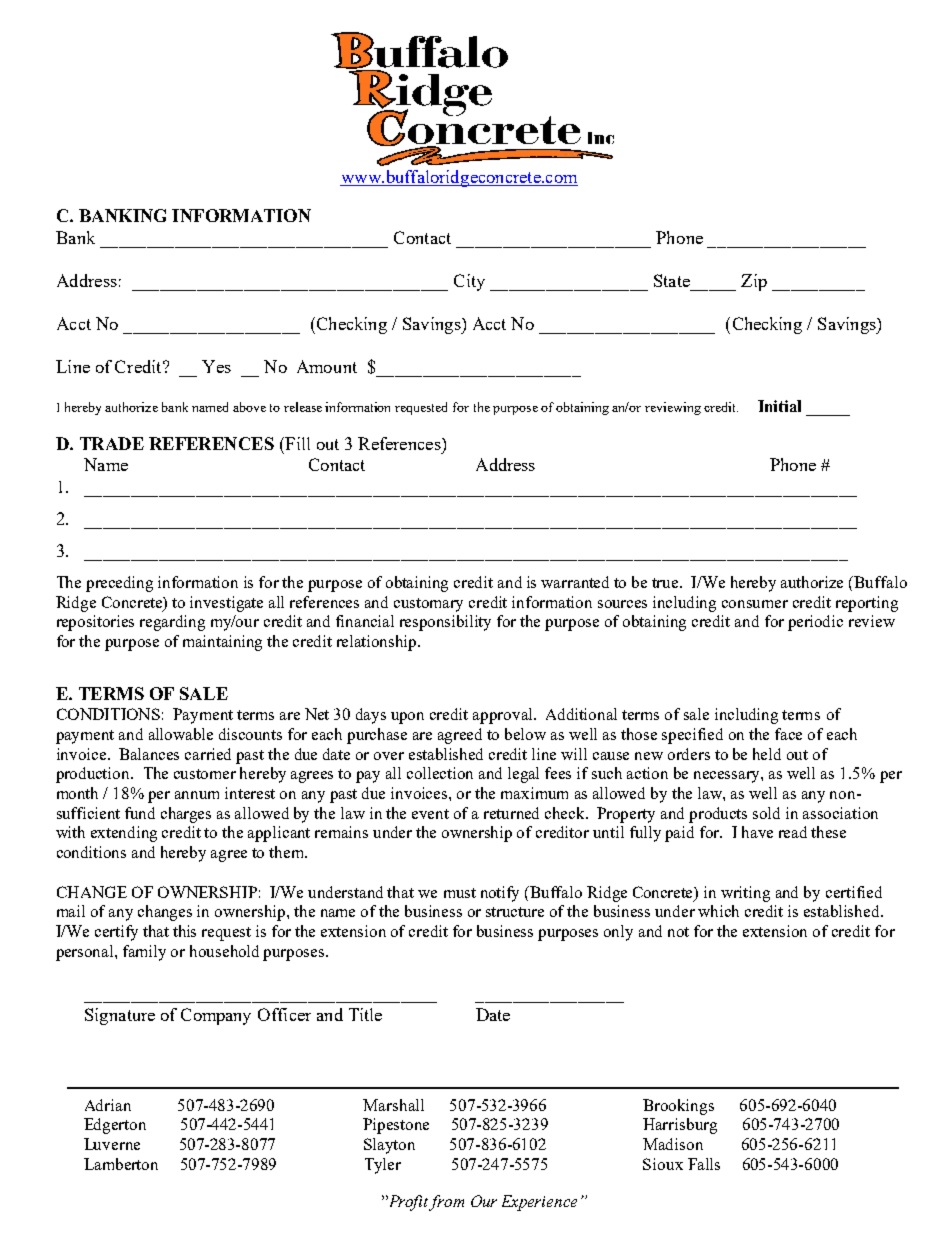  What do you see at coordinates (428, 605) in the screenshot?
I see `customary` at bounding box center [428, 605].
